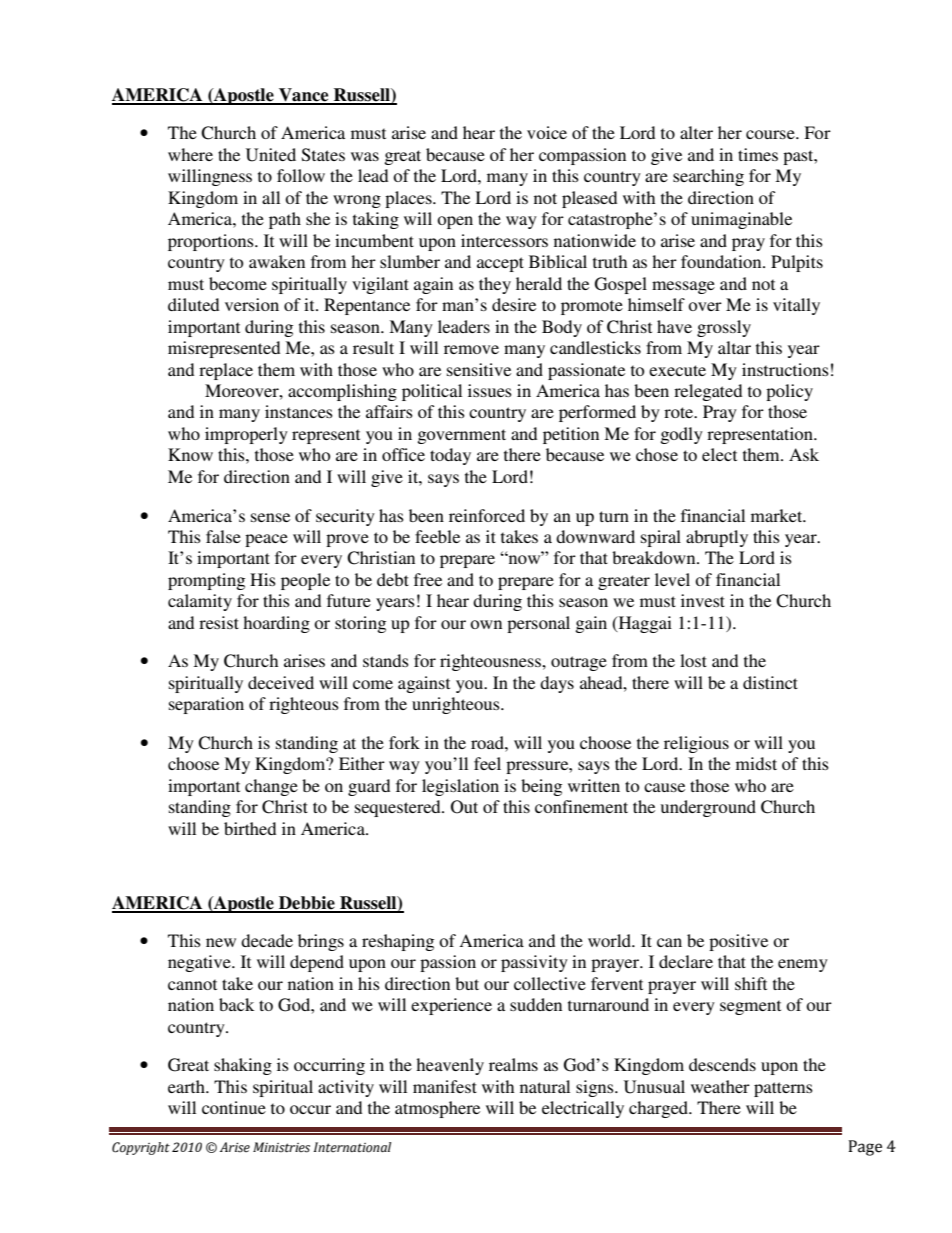 This screenshot has width=952, height=1233. What do you see at coordinates (545, 1086) in the screenshot?
I see `natural` at bounding box center [545, 1086].
